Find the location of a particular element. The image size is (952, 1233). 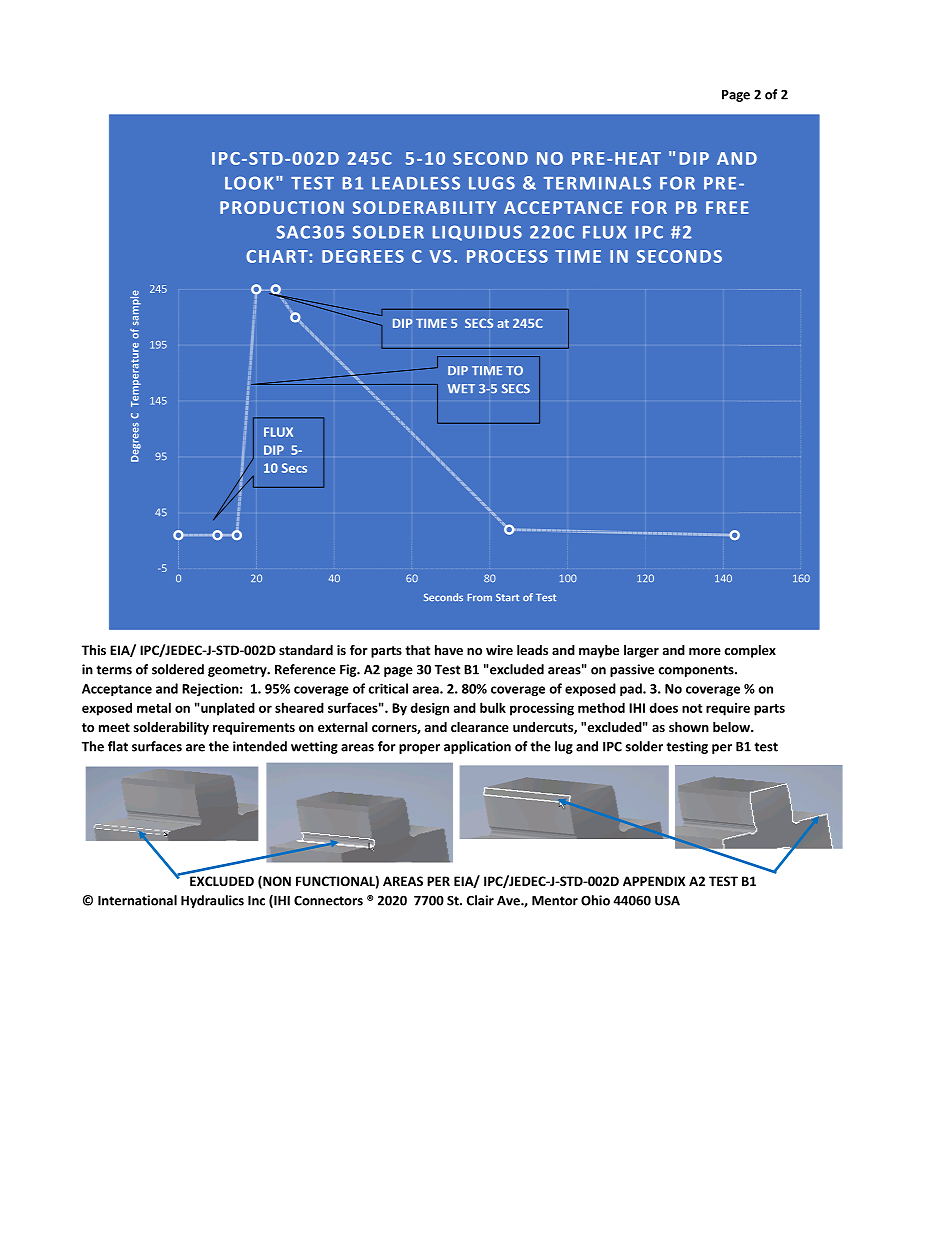

LUGS is located at coordinates (492, 183).
